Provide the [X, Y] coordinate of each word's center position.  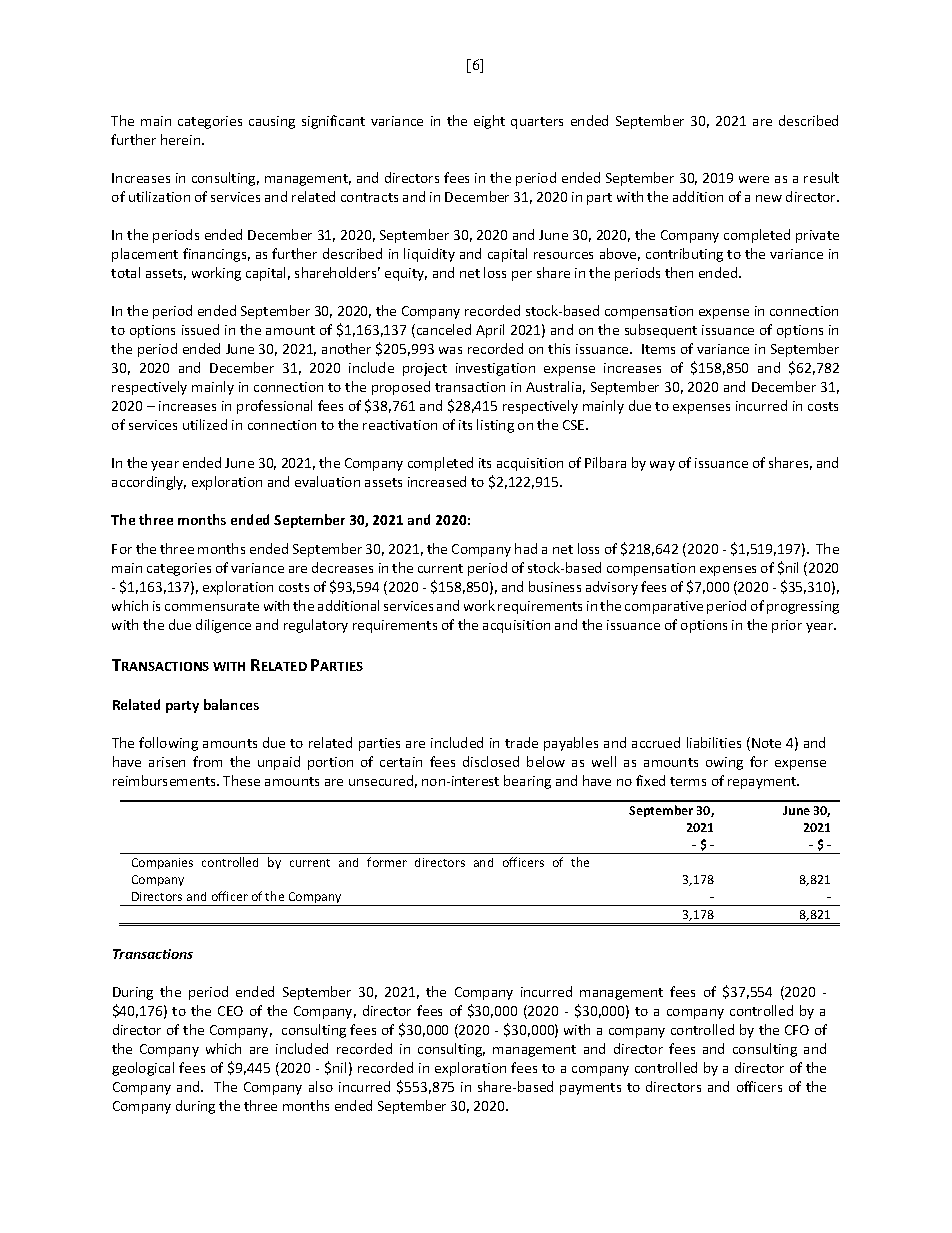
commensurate [212, 606]
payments [590, 1089]
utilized [205, 424]
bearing [527, 782]
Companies [162, 863]
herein [182, 139]
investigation [495, 369]
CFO [797, 1030]
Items [658, 349]
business [555, 586]
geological [143, 1069]
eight [489, 122]
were [754, 179]
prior [787, 626]
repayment [763, 783]
